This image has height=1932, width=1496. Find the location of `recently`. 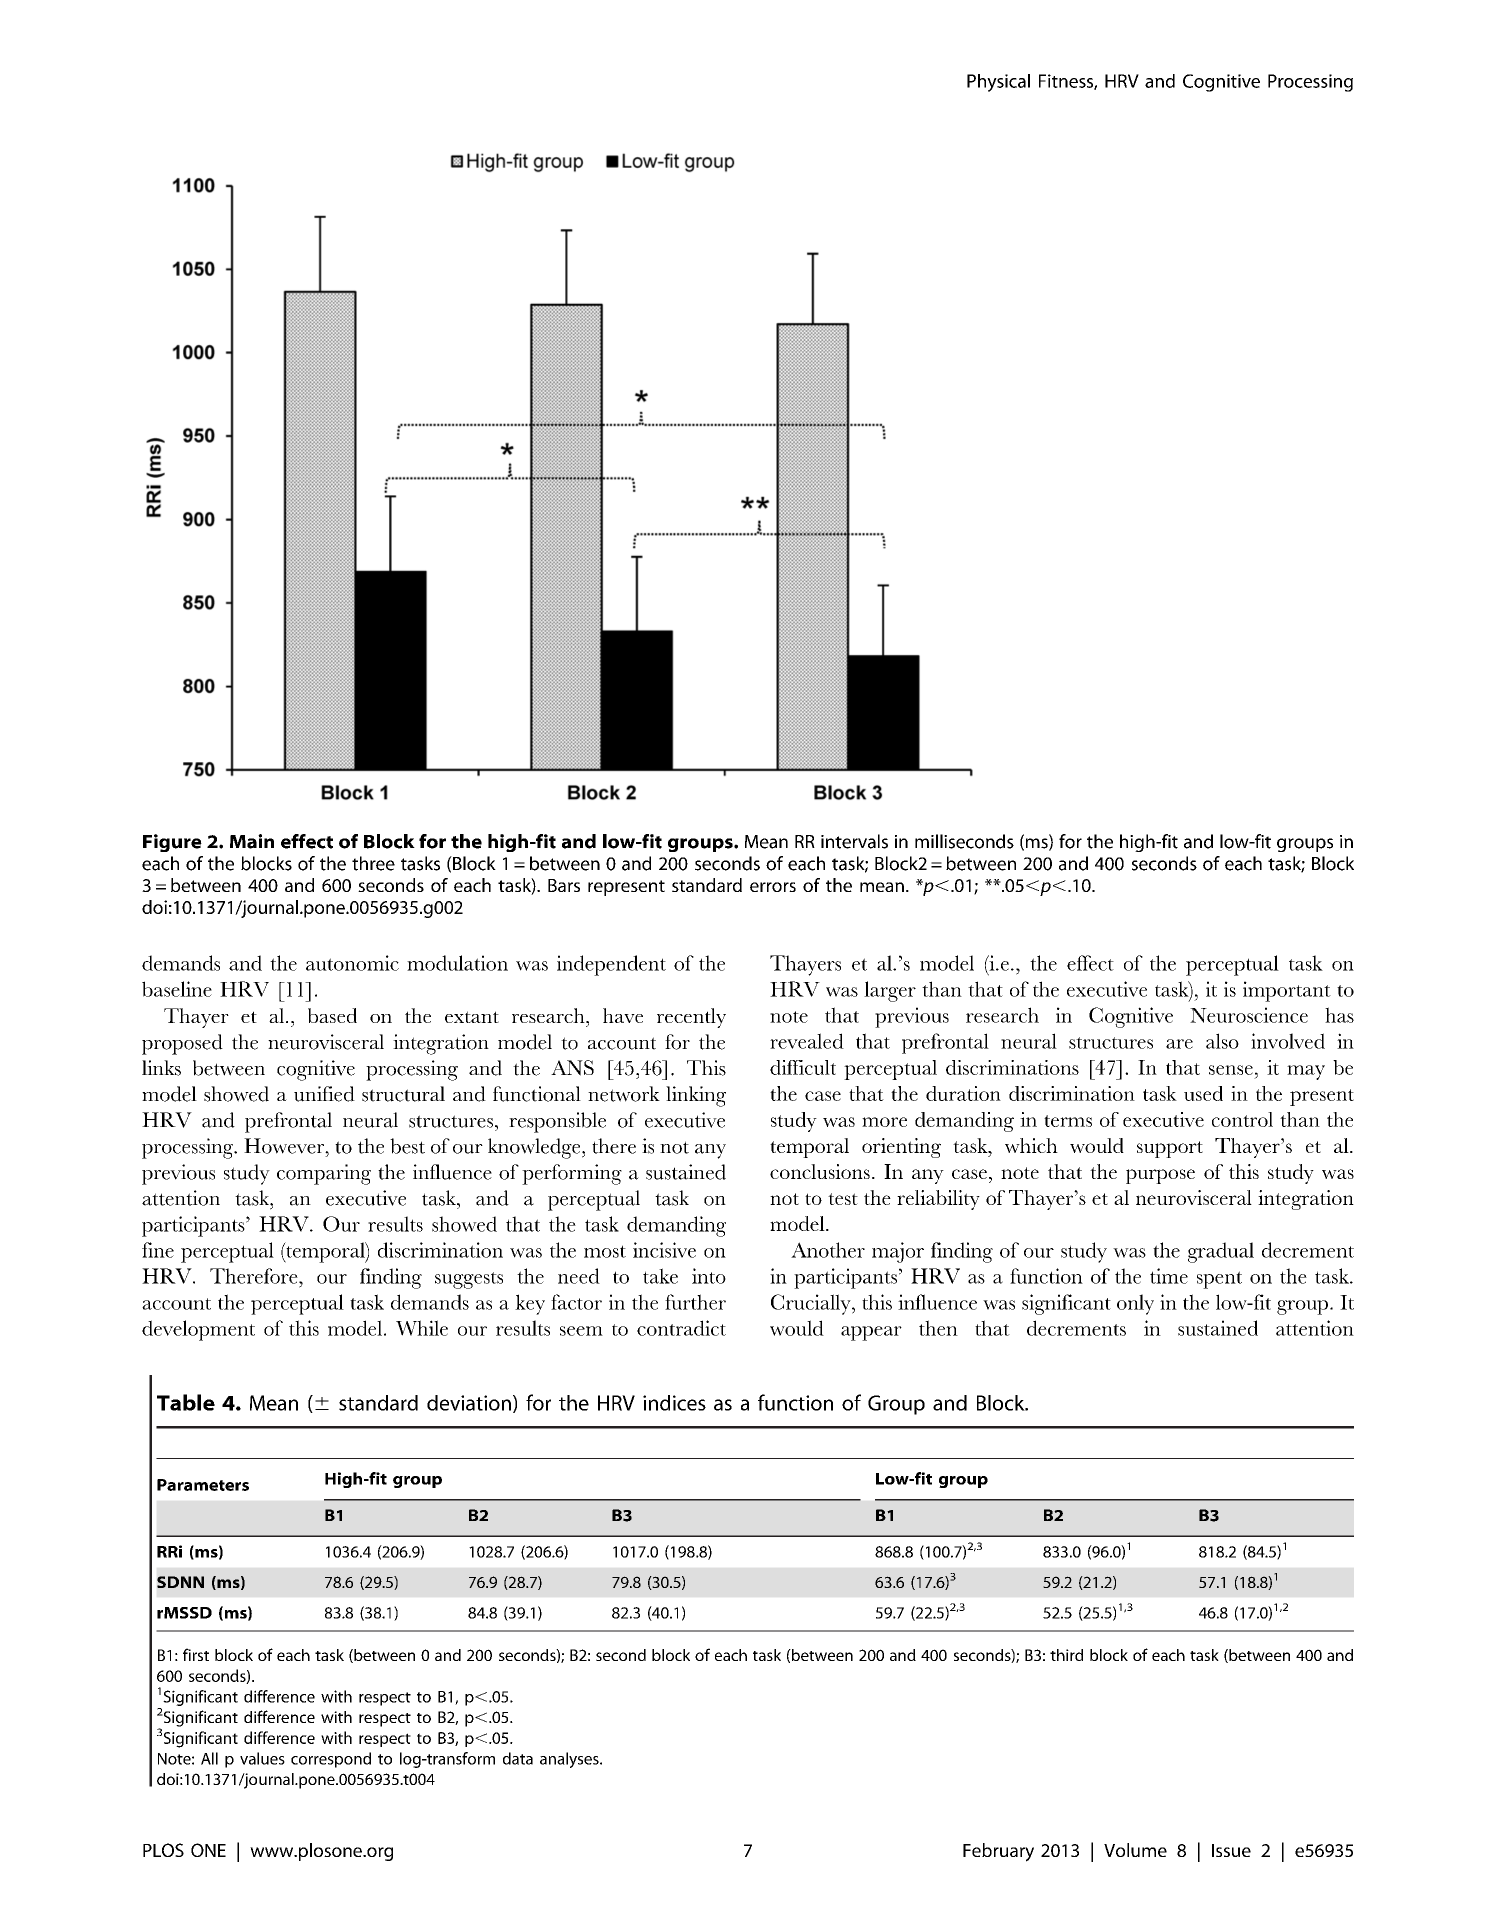

recently is located at coordinates (691, 1018).
